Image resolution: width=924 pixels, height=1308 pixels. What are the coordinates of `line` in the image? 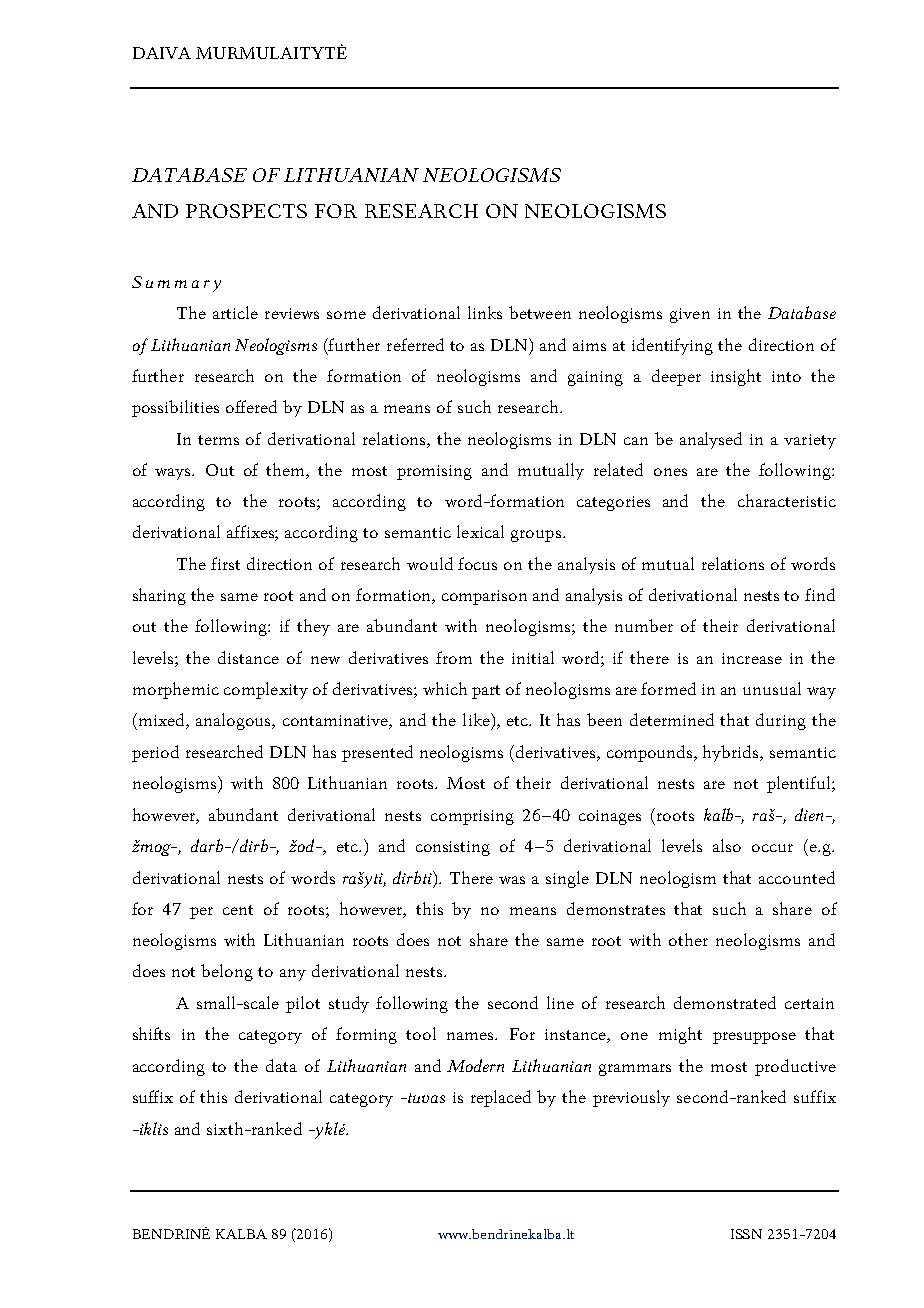 It's located at (560, 1002).
